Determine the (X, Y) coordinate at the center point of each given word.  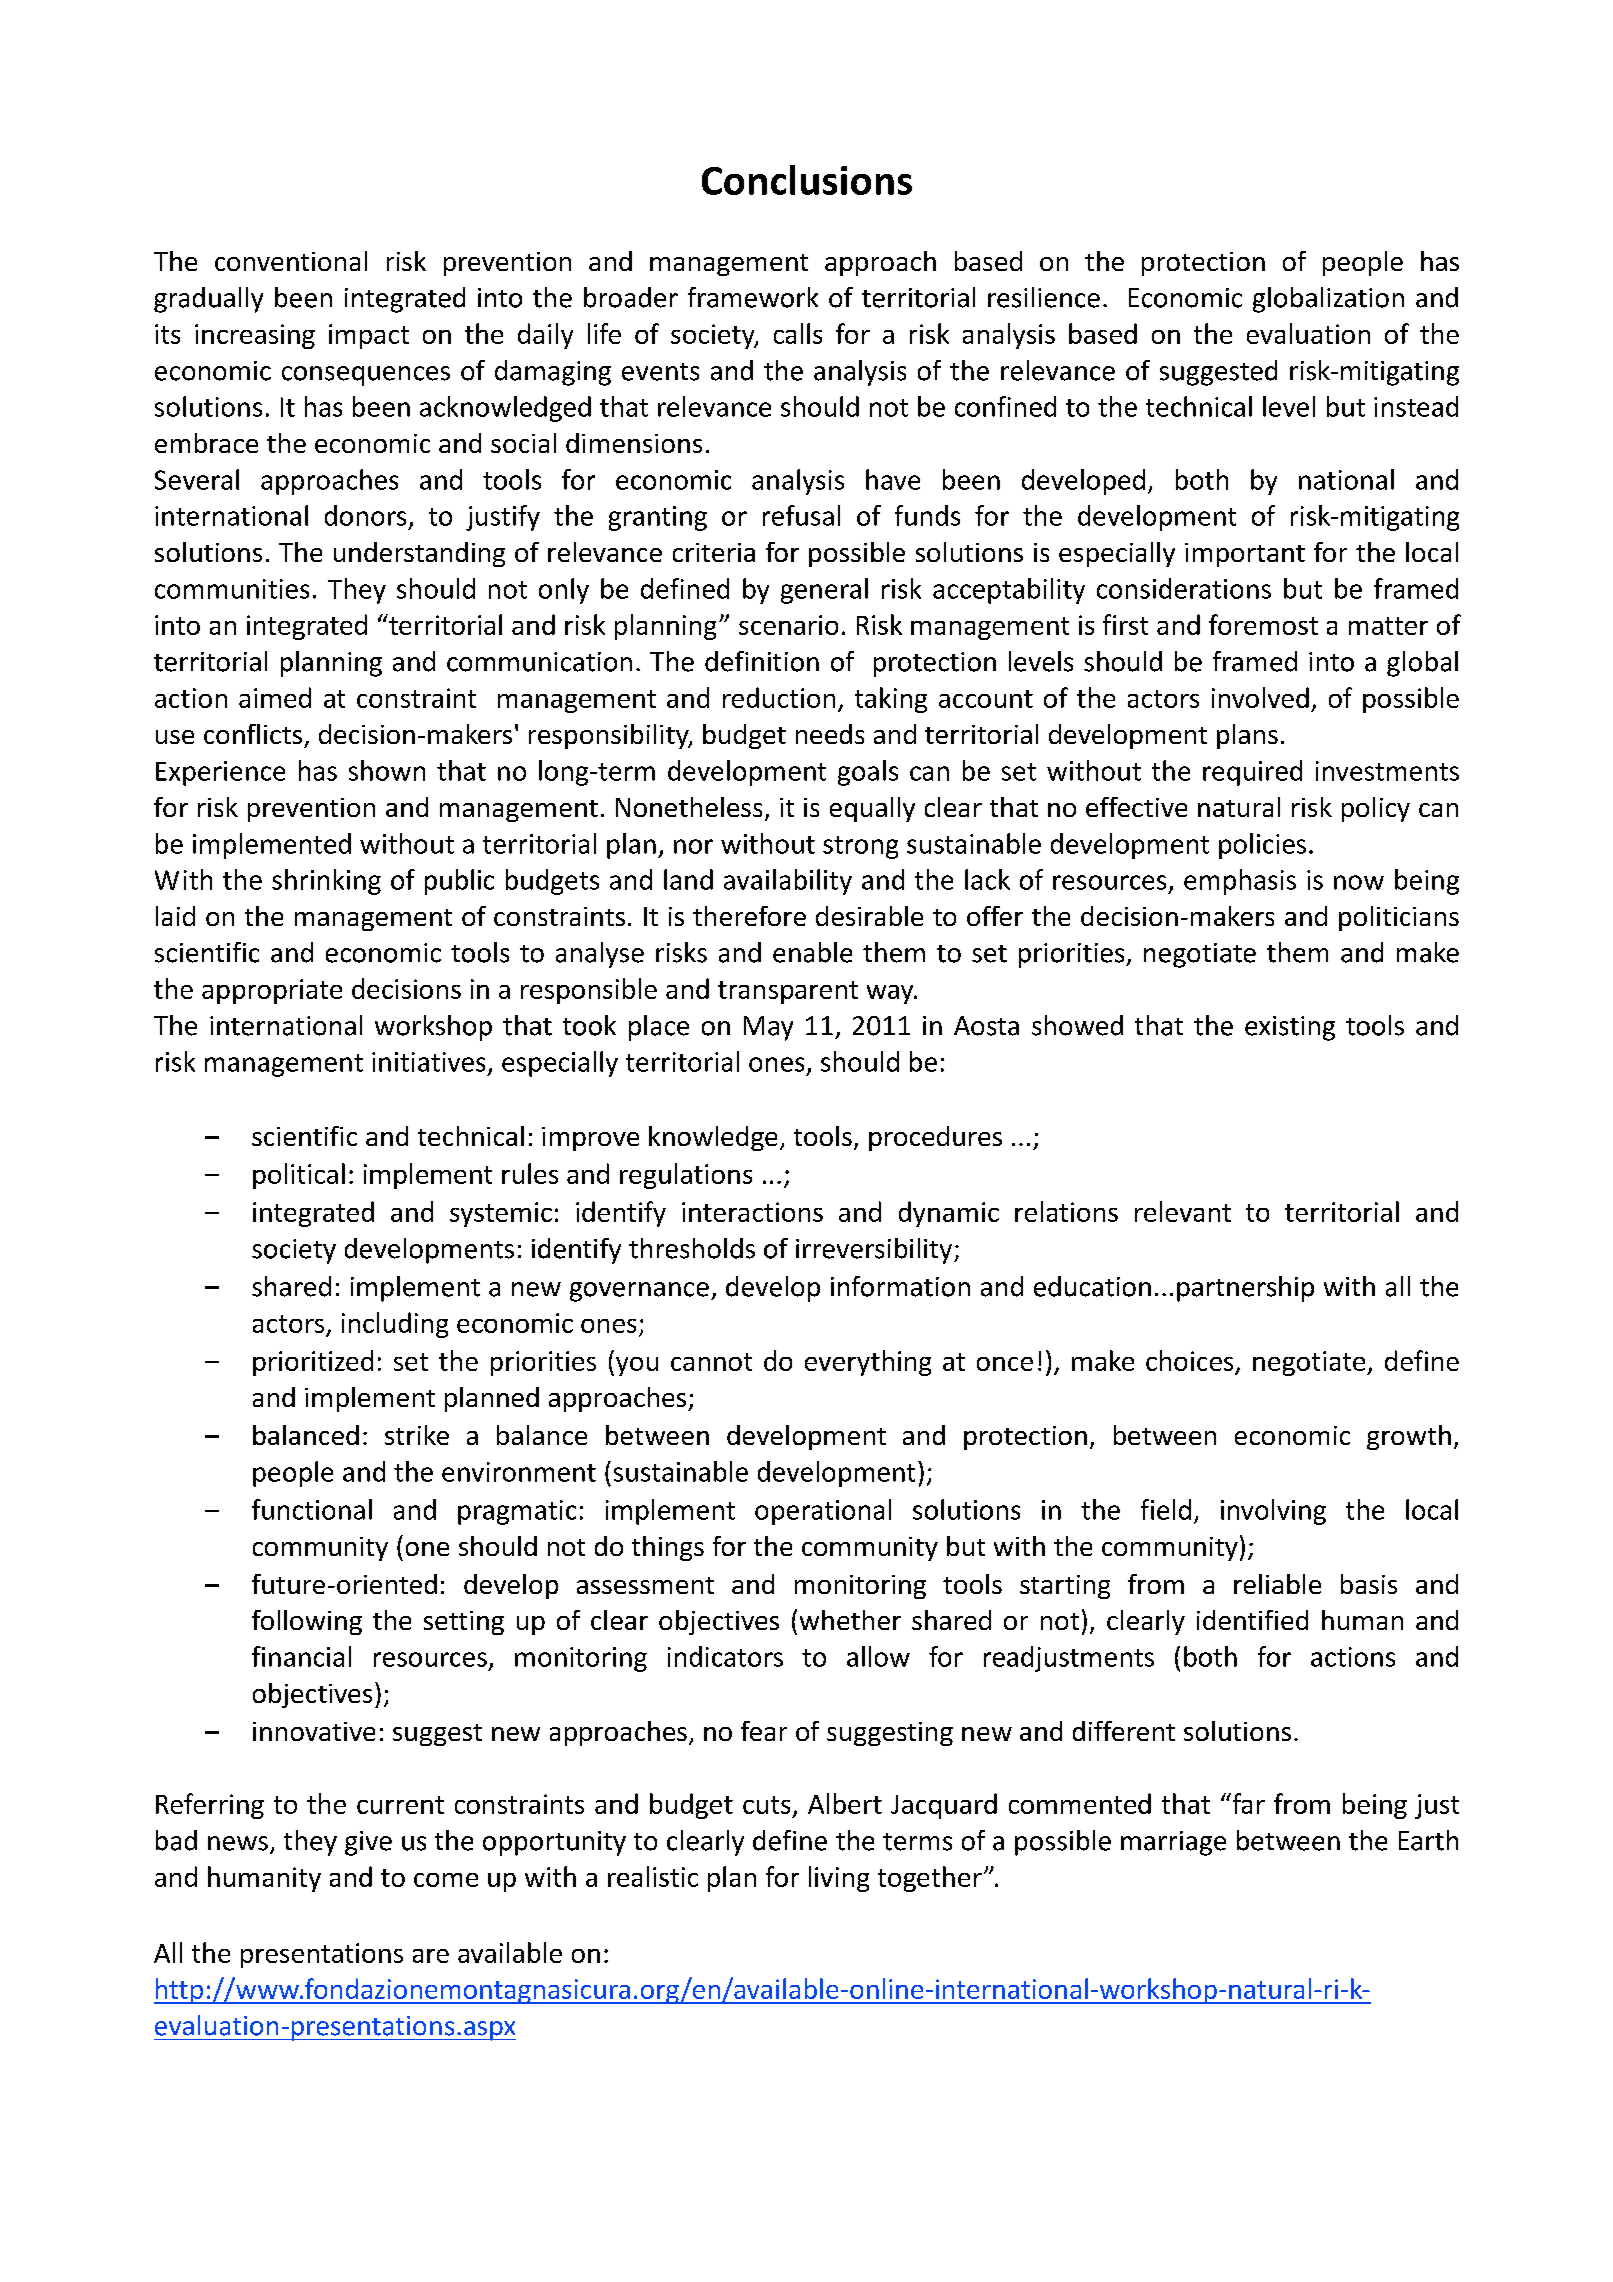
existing (1290, 1028)
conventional (291, 261)
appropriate (272, 991)
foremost (1263, 624)
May (768, 1028)
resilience (1044, 297)
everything (868, 1363)
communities (232, 589)
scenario (788, 625)
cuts (766, 1805)
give (368, 1843)
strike (417, 1435)
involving (1273, 1512)
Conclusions (807, 180)
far (1247, 1803)
